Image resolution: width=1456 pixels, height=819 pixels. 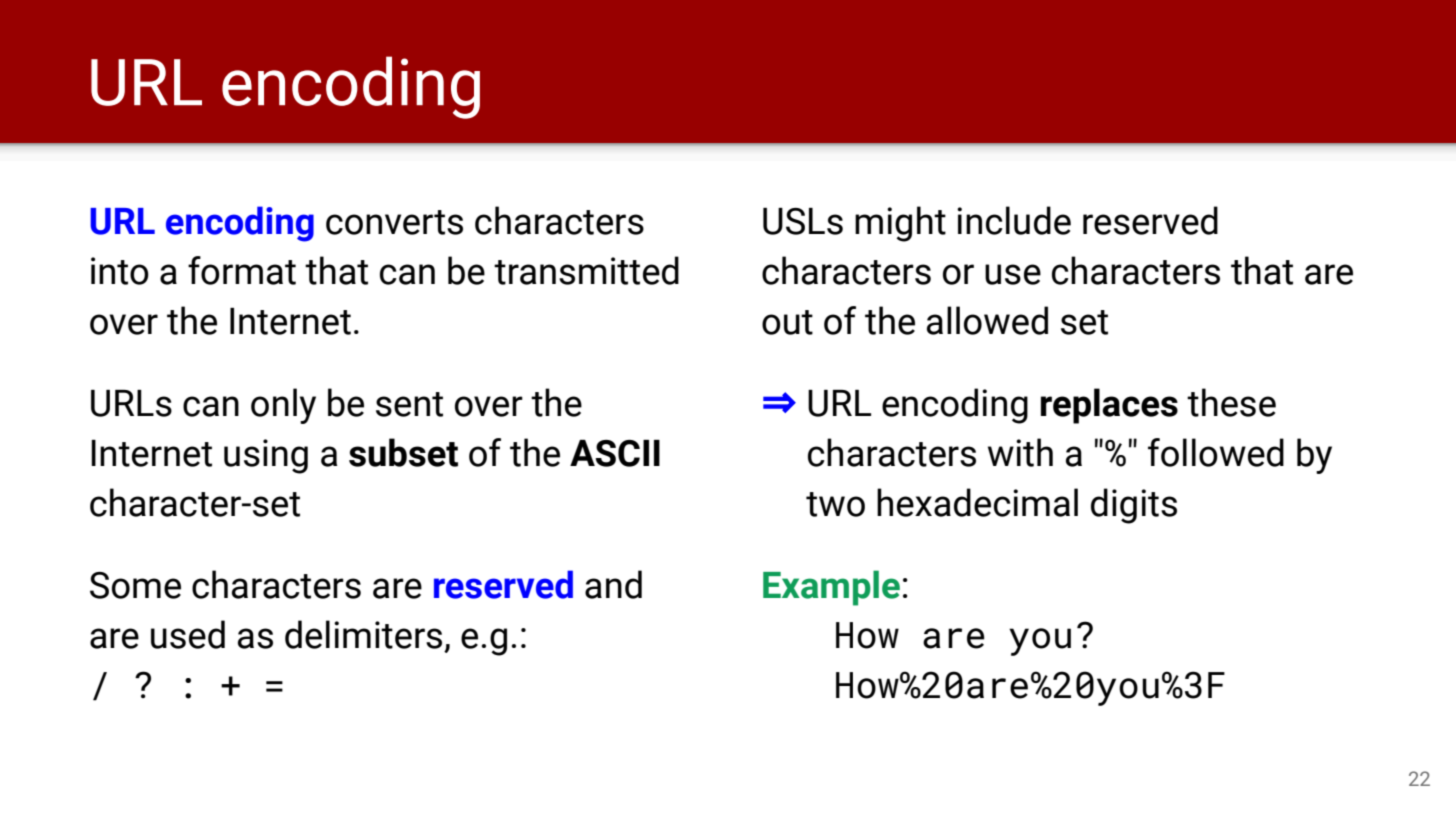 What do you see at coordinates (188, 634) in the screenshot?
I see `used` at bounding box center [188, 634].
